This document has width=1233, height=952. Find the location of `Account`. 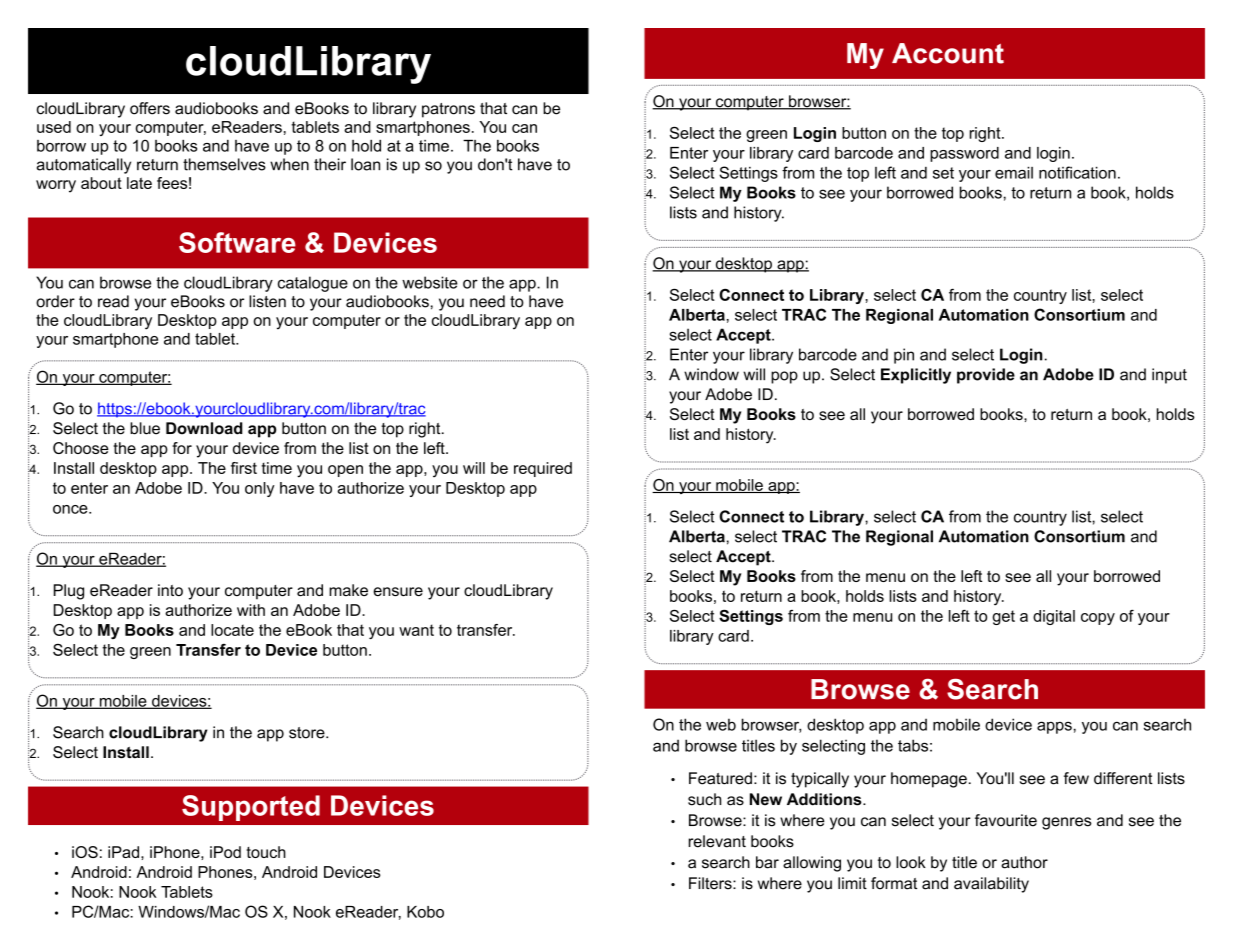

Account is located at coordinates (948, 53).
